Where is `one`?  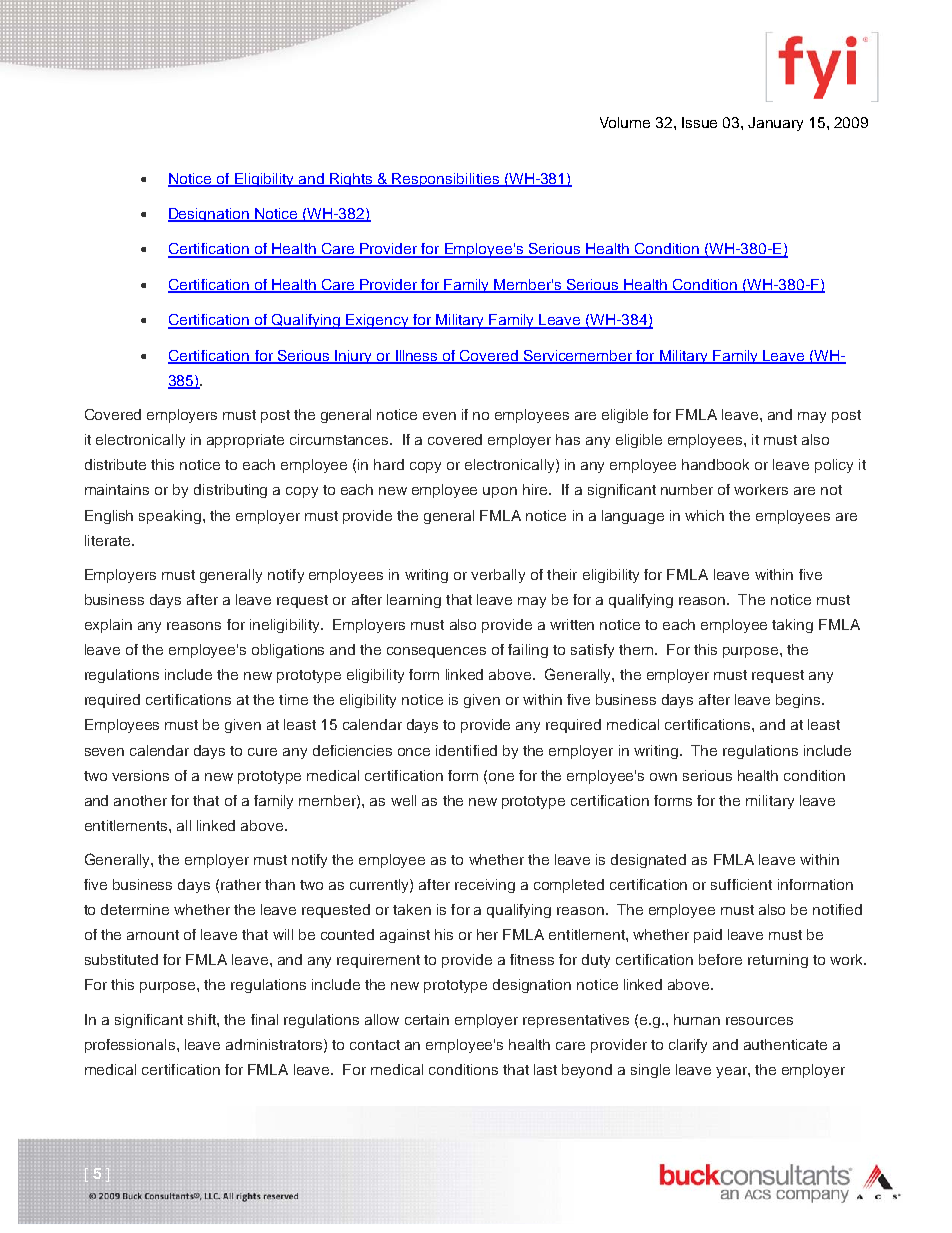
one is located at coordinates (501, 777).
